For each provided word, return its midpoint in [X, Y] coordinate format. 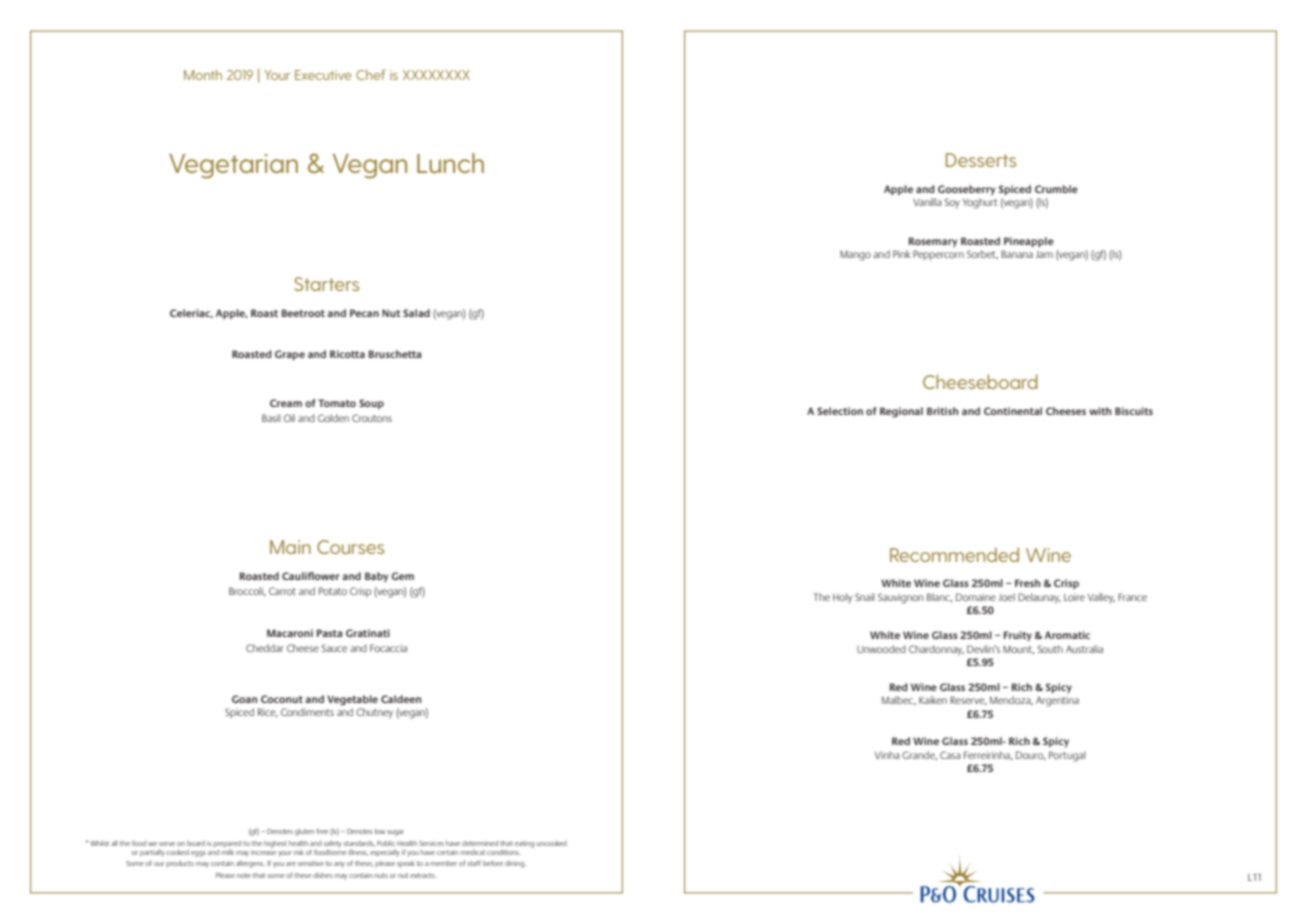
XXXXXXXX [436, 75]
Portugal [1067, 756]
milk [227, 851]
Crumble [1056, 189]
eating [524, 844]
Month [203, 74]
